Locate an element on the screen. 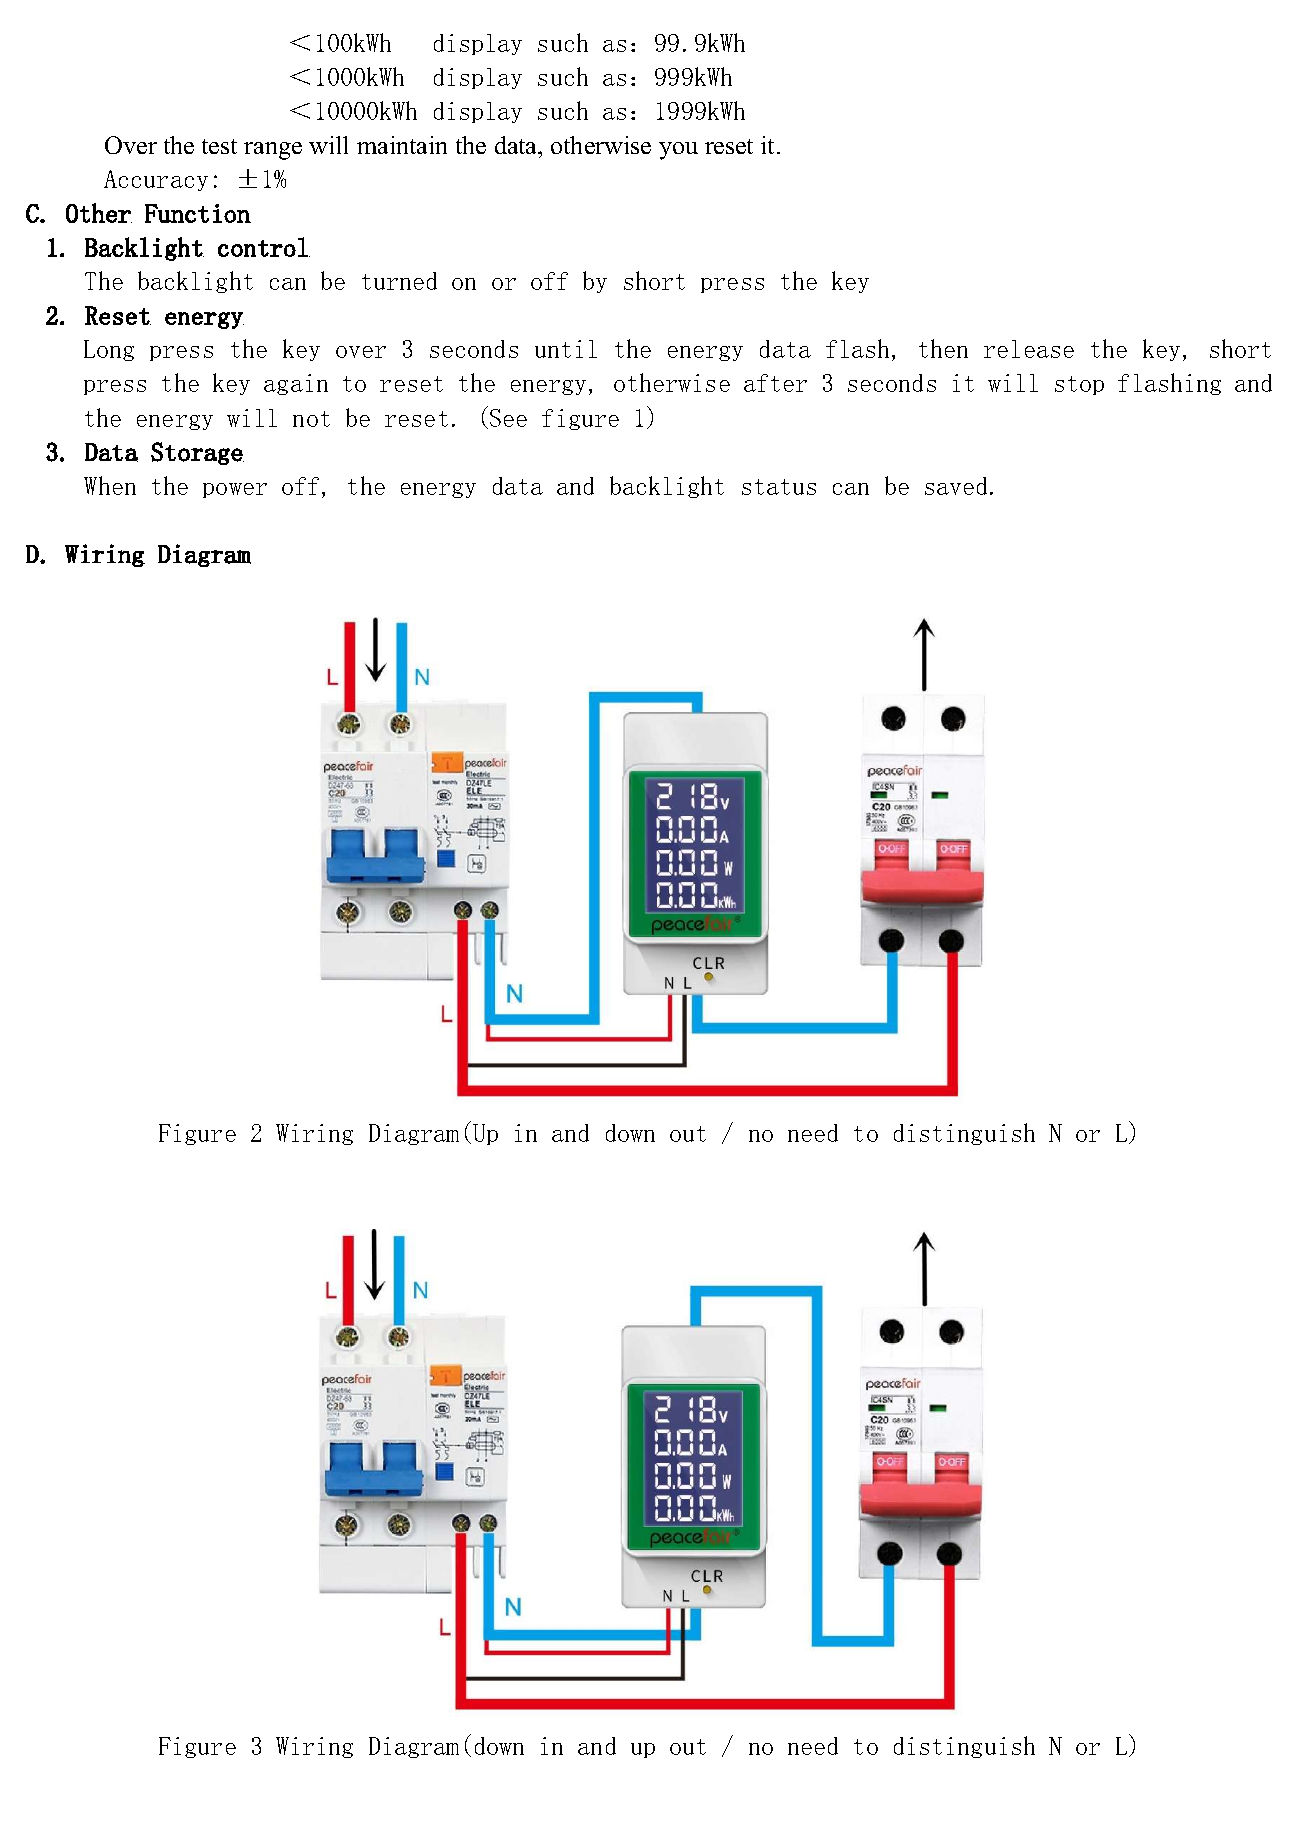  then is located at coordinates (943, 348).
